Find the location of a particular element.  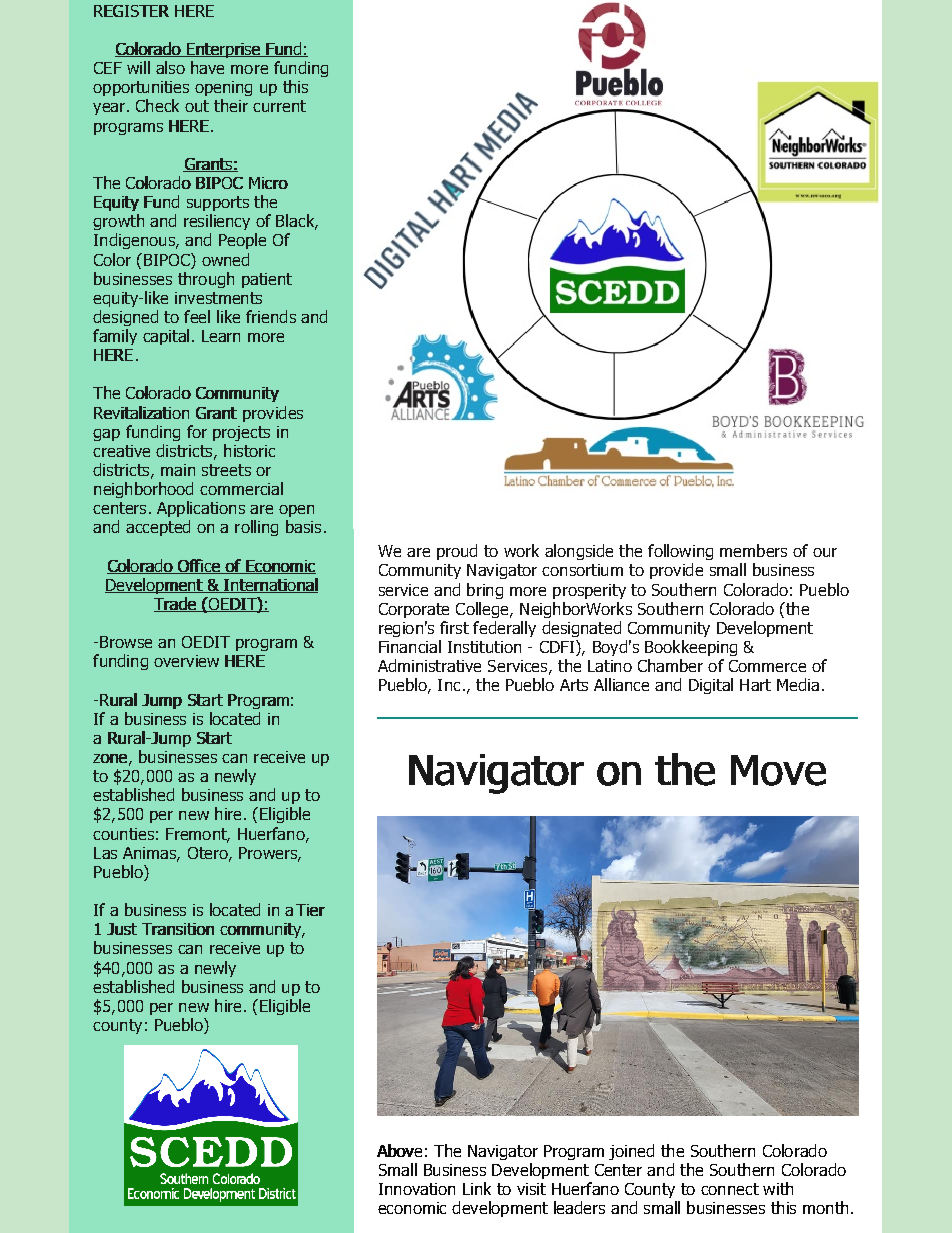

Above is located at coordinates (399, 1150).
